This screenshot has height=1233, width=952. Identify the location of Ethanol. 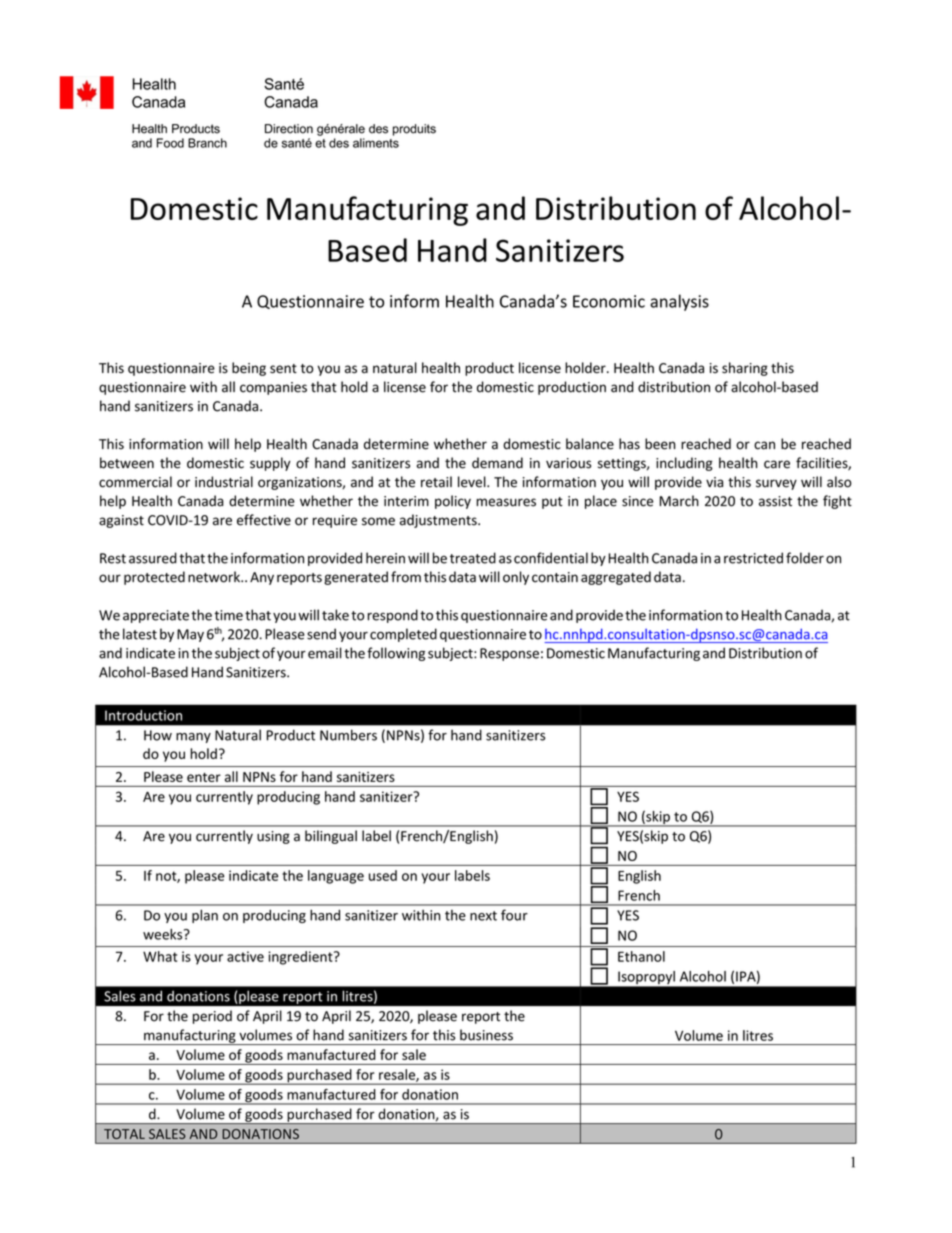
(641, 956).
